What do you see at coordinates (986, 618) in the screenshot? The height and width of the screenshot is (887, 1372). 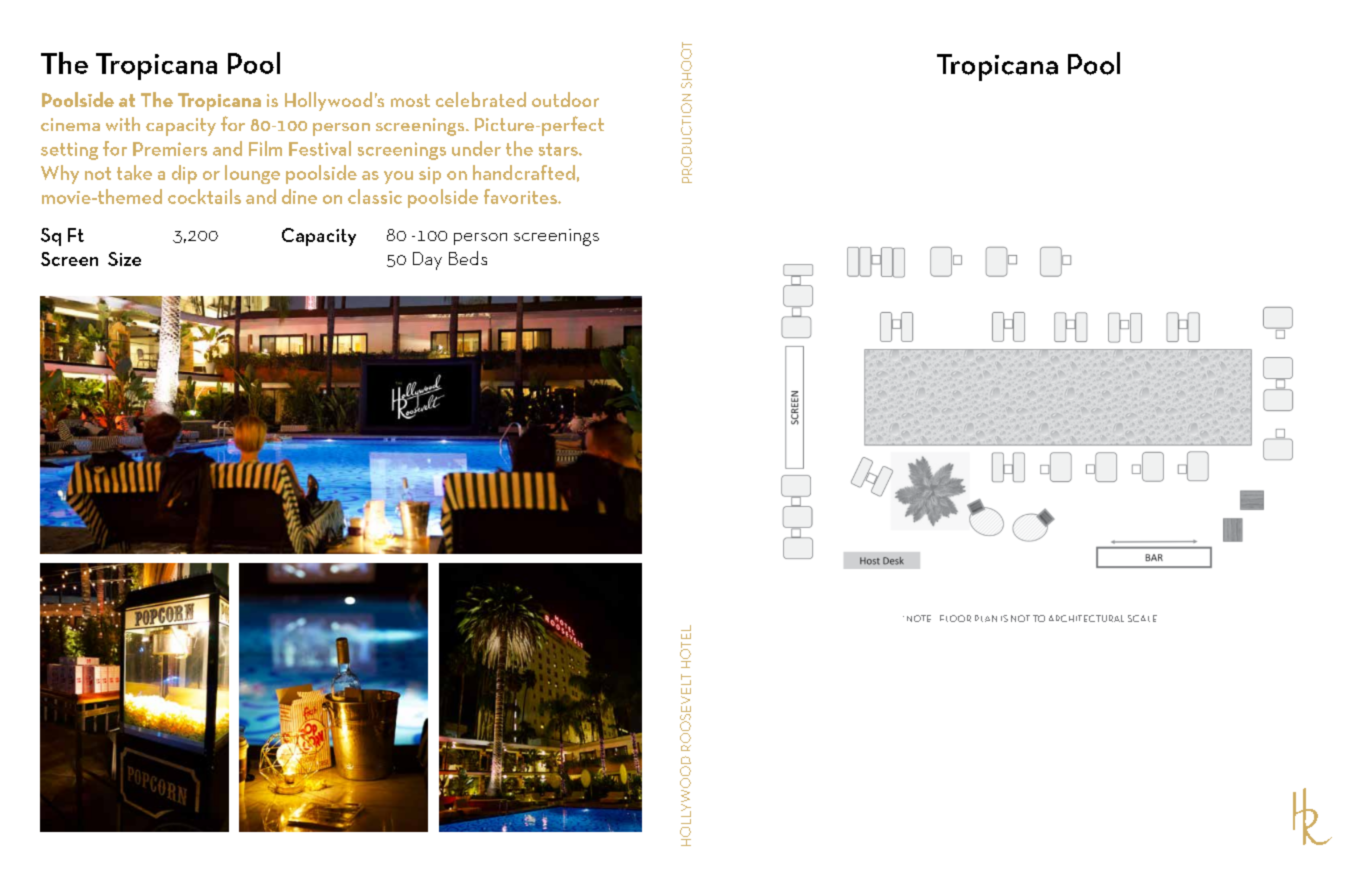 I see `PLAN` at bounding box center [986, 618].
